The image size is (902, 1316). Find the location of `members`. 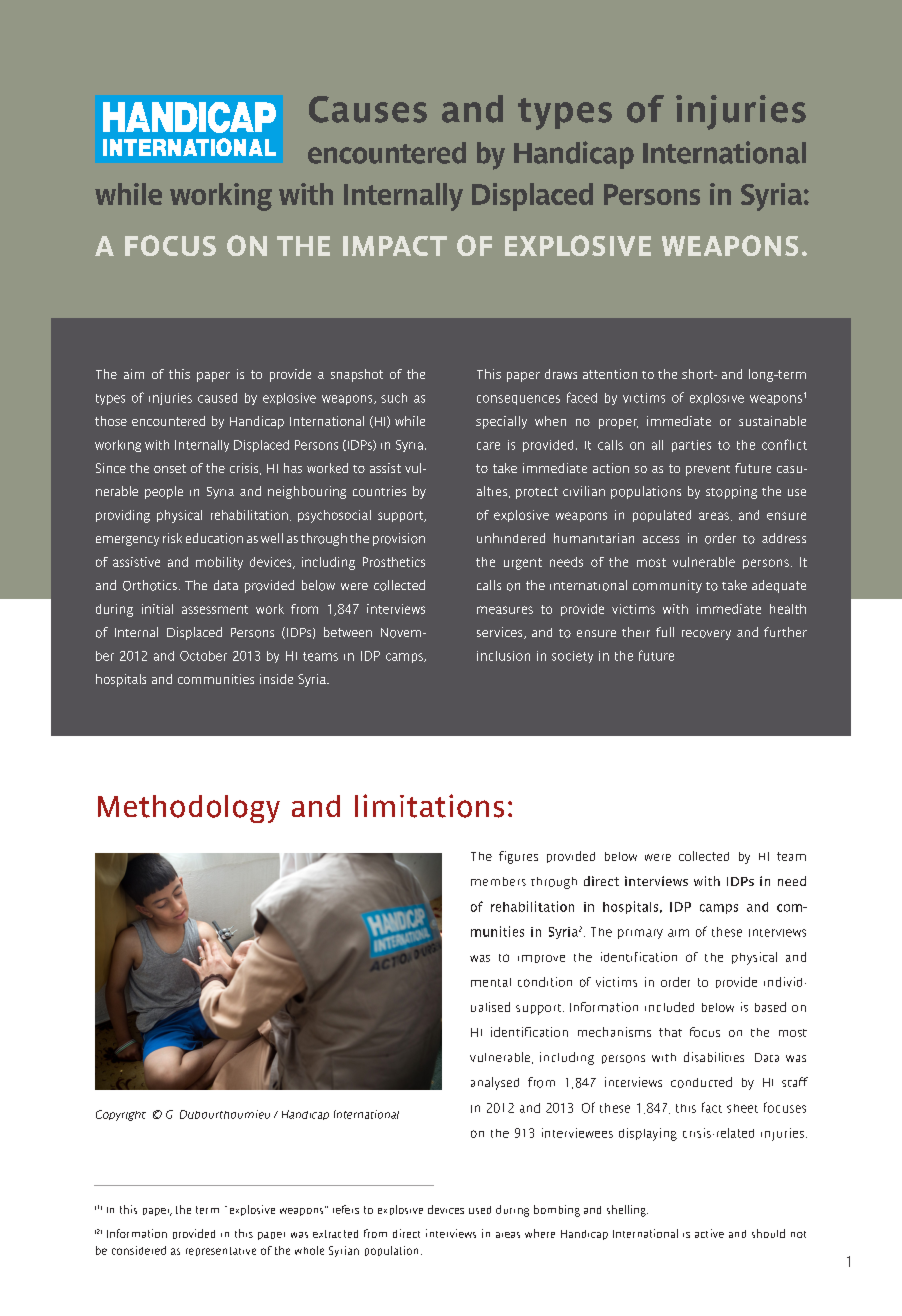

members is located at coordinates (498, 881).
